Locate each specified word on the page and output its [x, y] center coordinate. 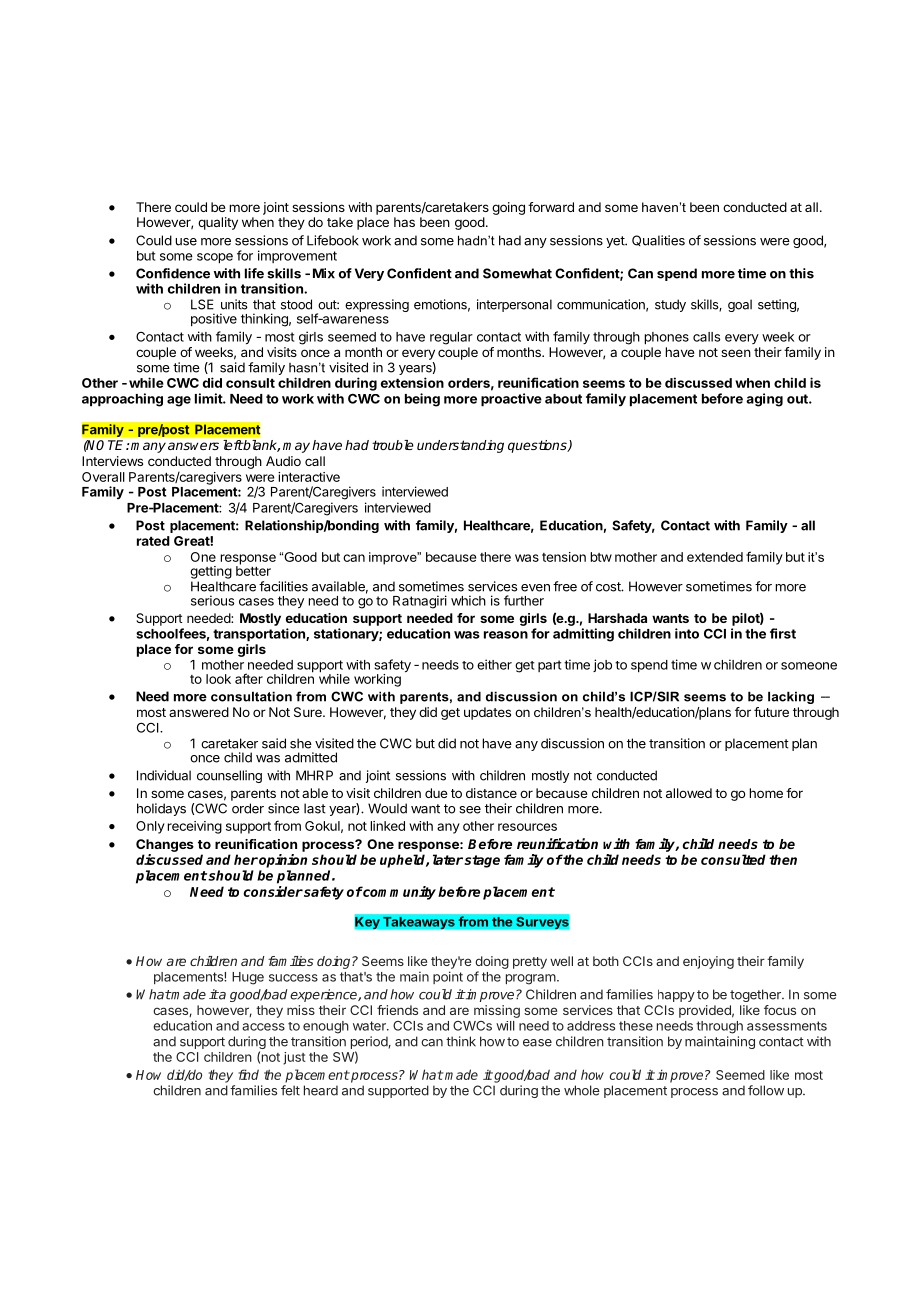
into [687, 633]
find [248, 1074]
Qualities [658, 240]
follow [766, 1090]
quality [218, 223]
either [494, 664]
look [218, 679]
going [508, 208]
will [505, 1026]
